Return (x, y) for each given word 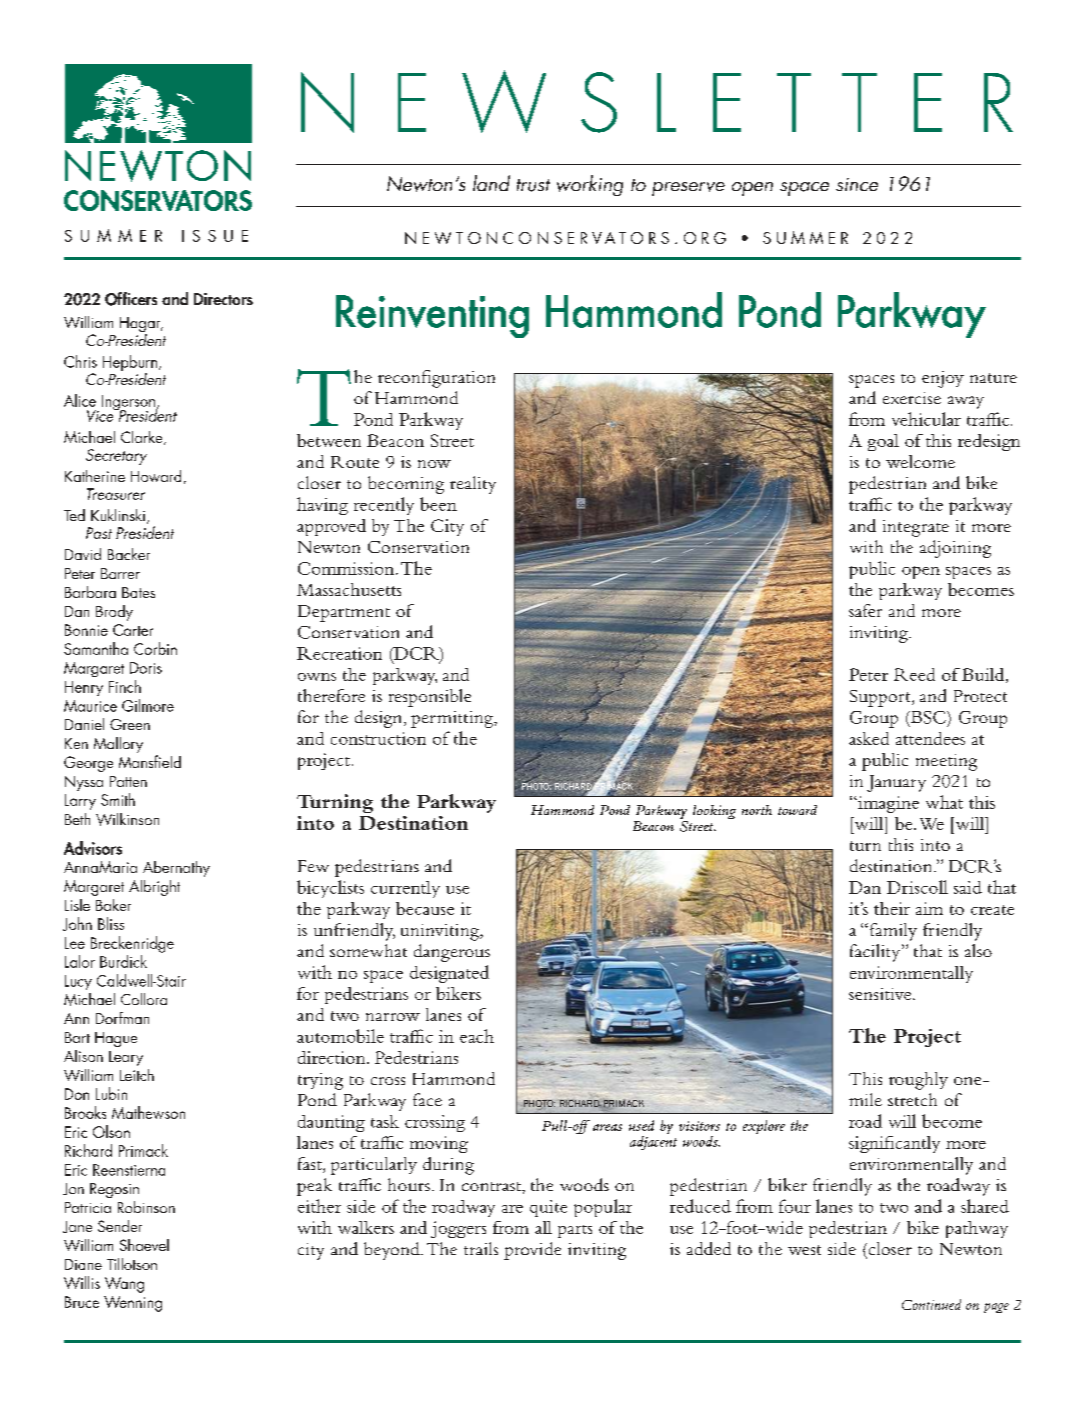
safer (865, 610)
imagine (887, 804)
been (438, 504)
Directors (223, 299)
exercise (912, 398)
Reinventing (432, 316)
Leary (126, 1058)
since (857, 184)
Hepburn (130, 364)
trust (533, 185)
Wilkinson (127, 819)
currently (405, 889)
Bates (138, 592)
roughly (918, 1081)
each (477, 1036)
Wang (124, 1285)
